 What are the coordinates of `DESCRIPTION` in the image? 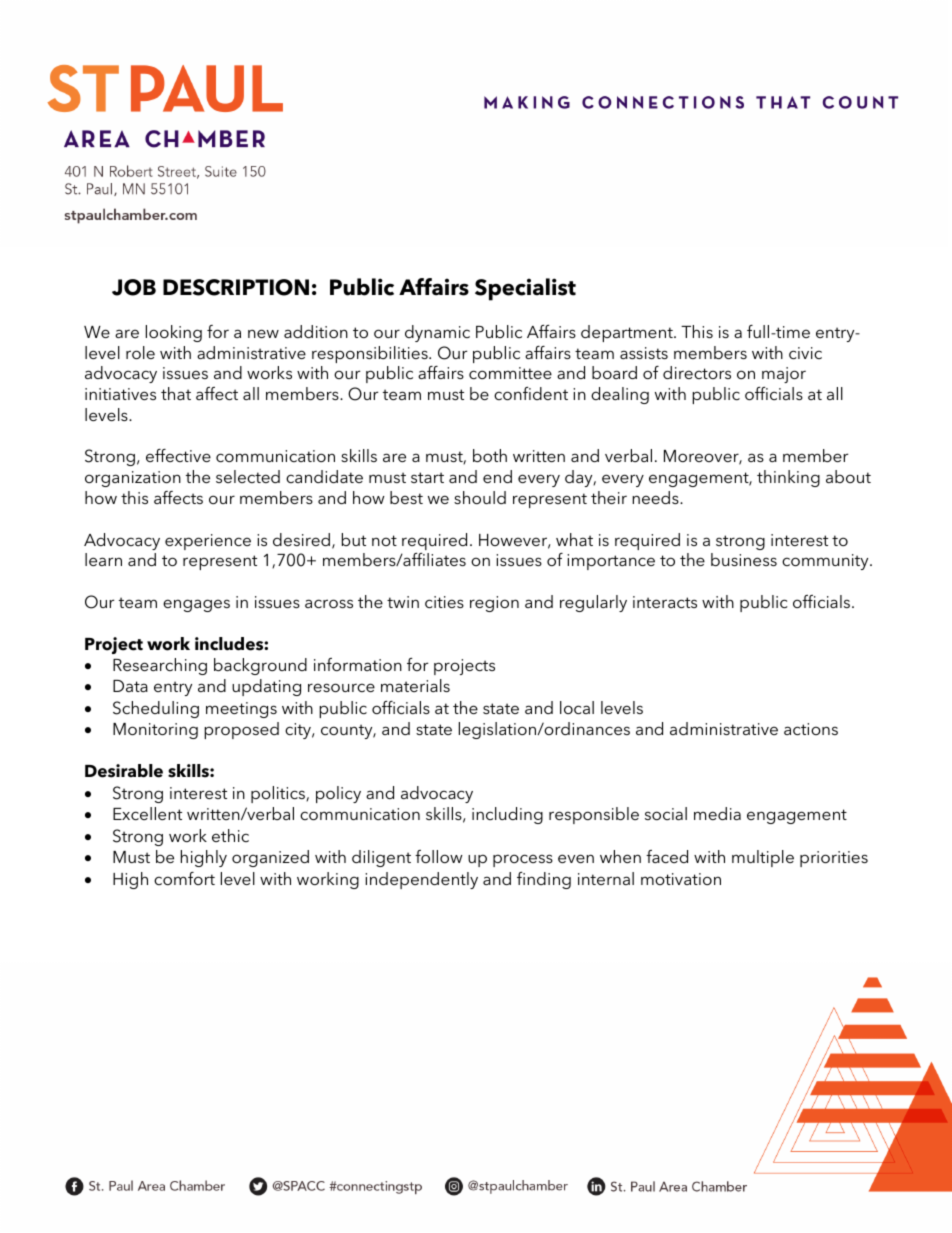 It's located at (236, 287).
